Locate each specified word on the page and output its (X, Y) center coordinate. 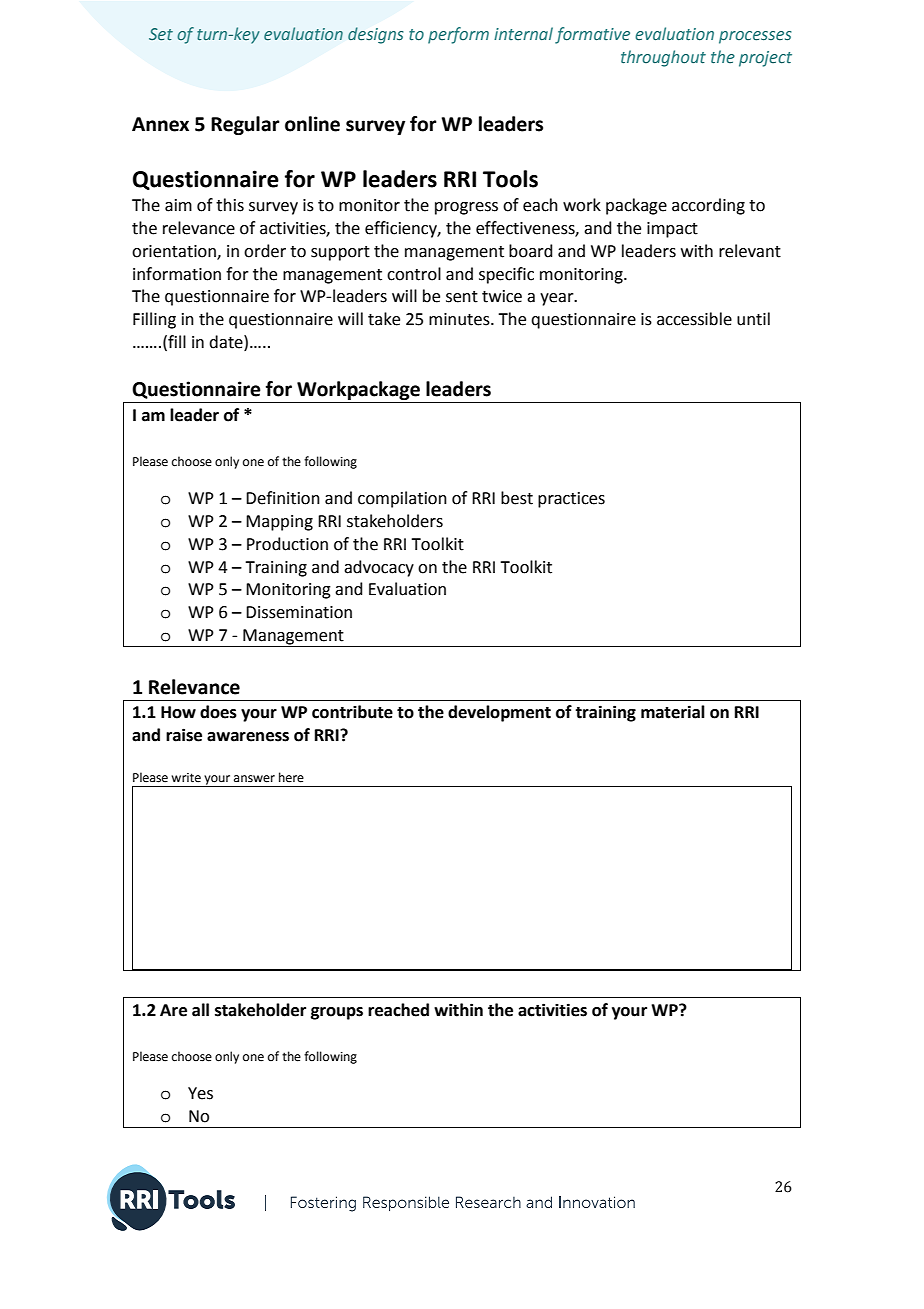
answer (254, 779)
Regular (245, 125)
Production (287, 544)
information (177, 274)
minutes (460, 319)
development (499, 713)
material (673, 712)
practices (571, 500)
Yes (200, 1093)
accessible (694, 319)
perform (458, 35)
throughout (663, 58)
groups (337, 1013)
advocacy (379, 568)
